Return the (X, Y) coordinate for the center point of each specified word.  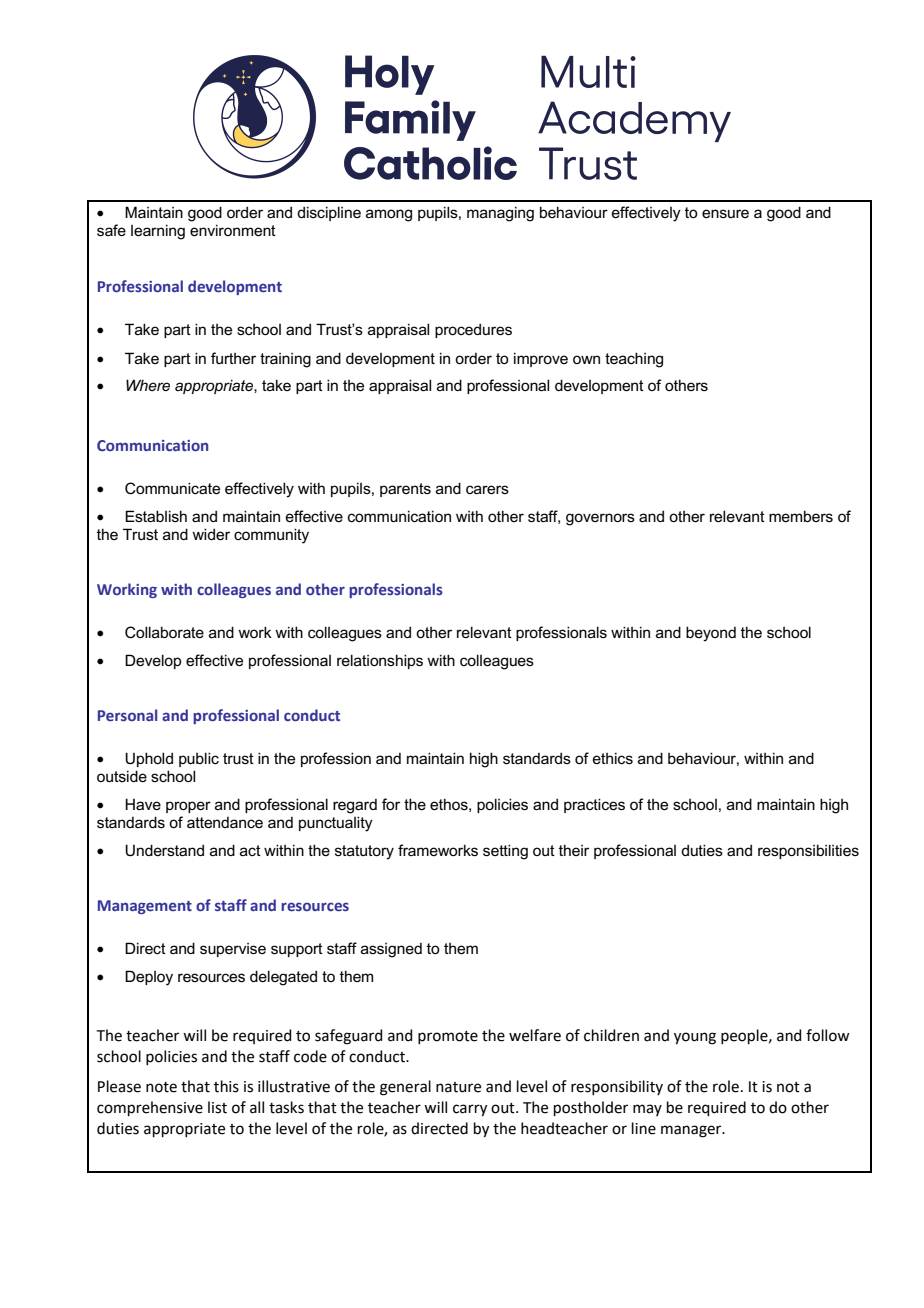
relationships (380, 661)
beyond (711, 634)
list (217, 1107)
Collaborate (164, 632)
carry (470, 1110)
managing (500, 214)
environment (233, 230)
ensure (725, 213)
